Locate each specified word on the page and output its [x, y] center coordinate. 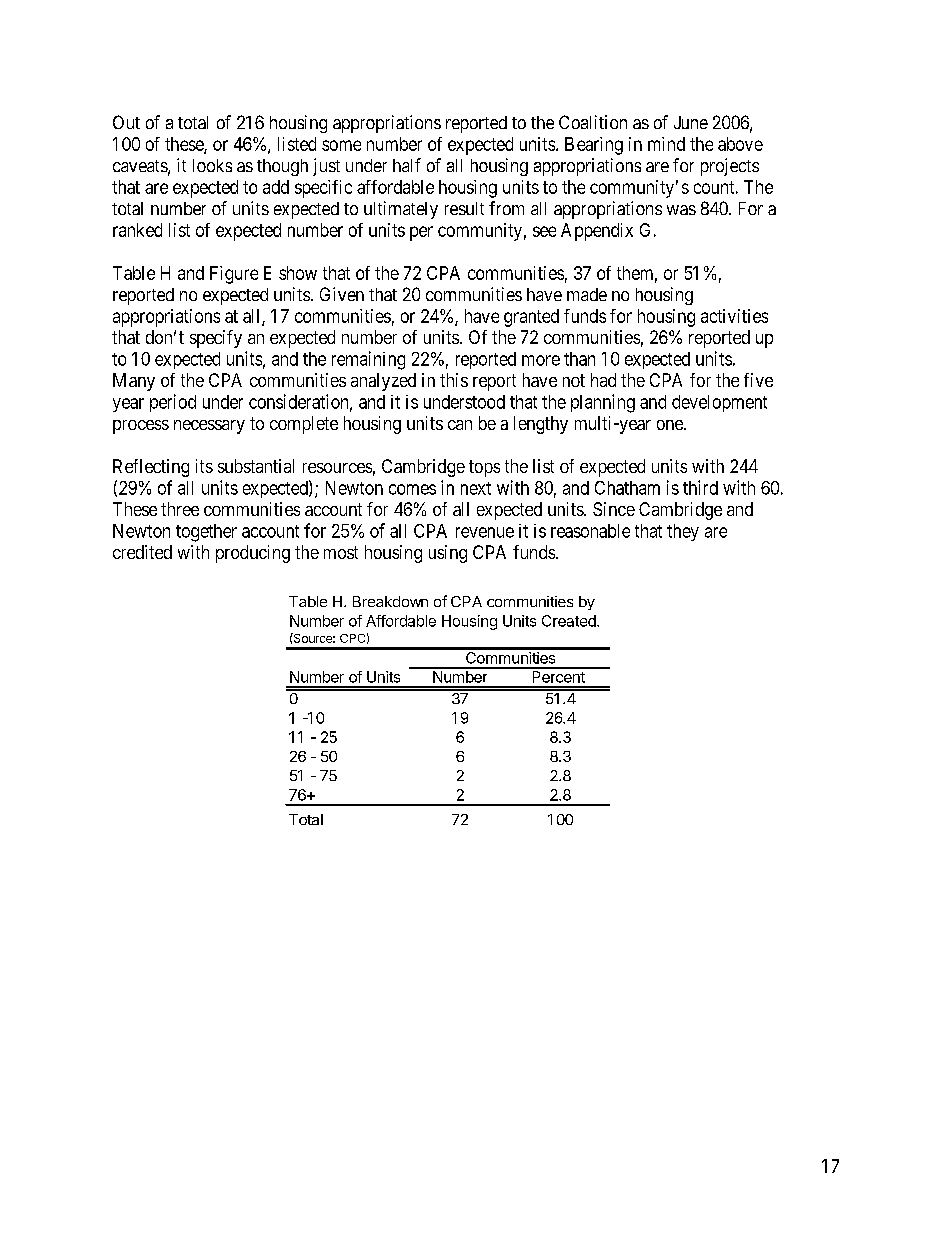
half [407, 165]
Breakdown [390, 601]
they [683, 532]
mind [666, 144]
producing [253, 554]
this [454, 380]
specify [216, 339]
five [758, 380]
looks [212, 165]
